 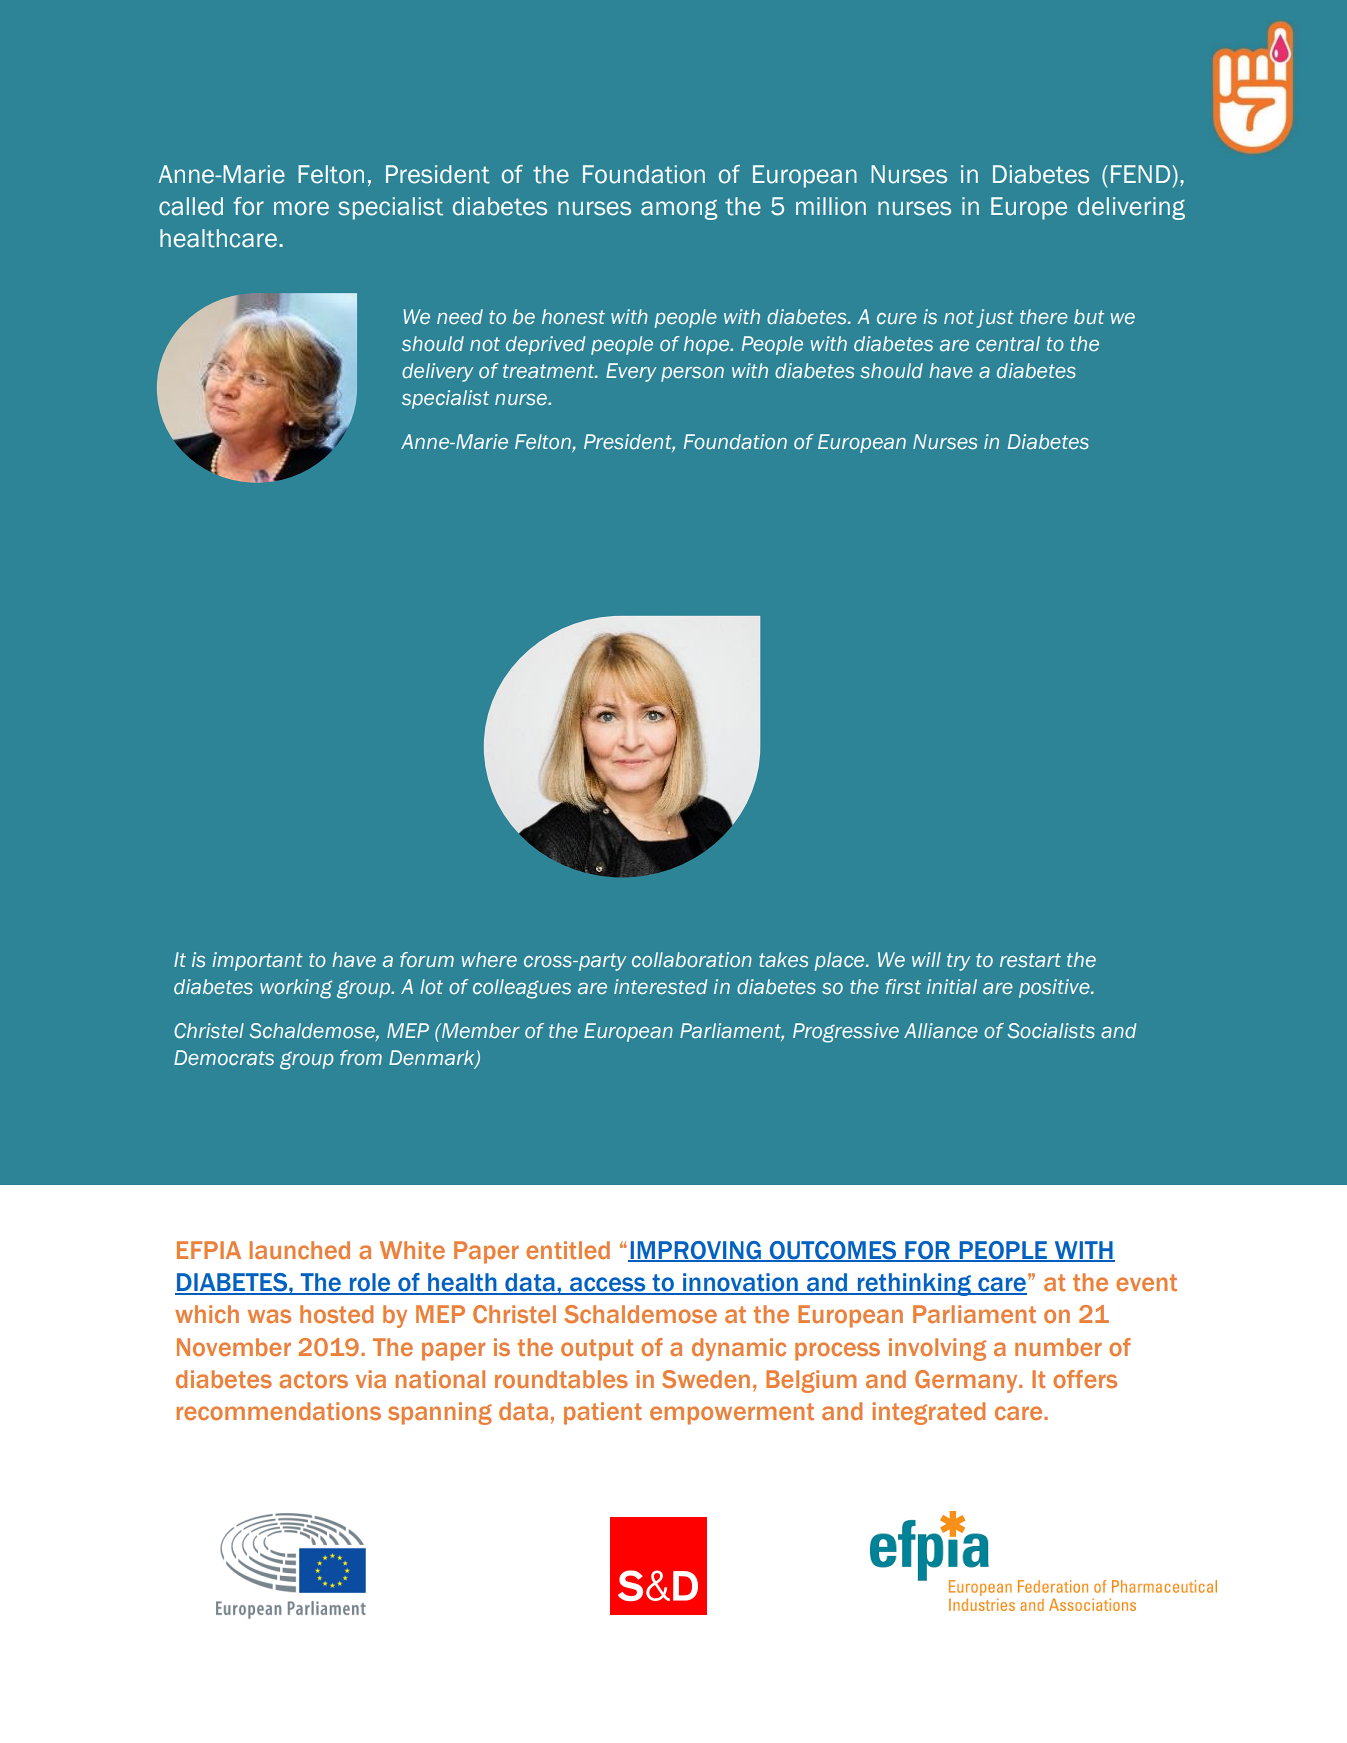 What do you see at coordinates (1058, 1347) in the screenshot?
I see `number` at bounding box center [1058, 1347].
